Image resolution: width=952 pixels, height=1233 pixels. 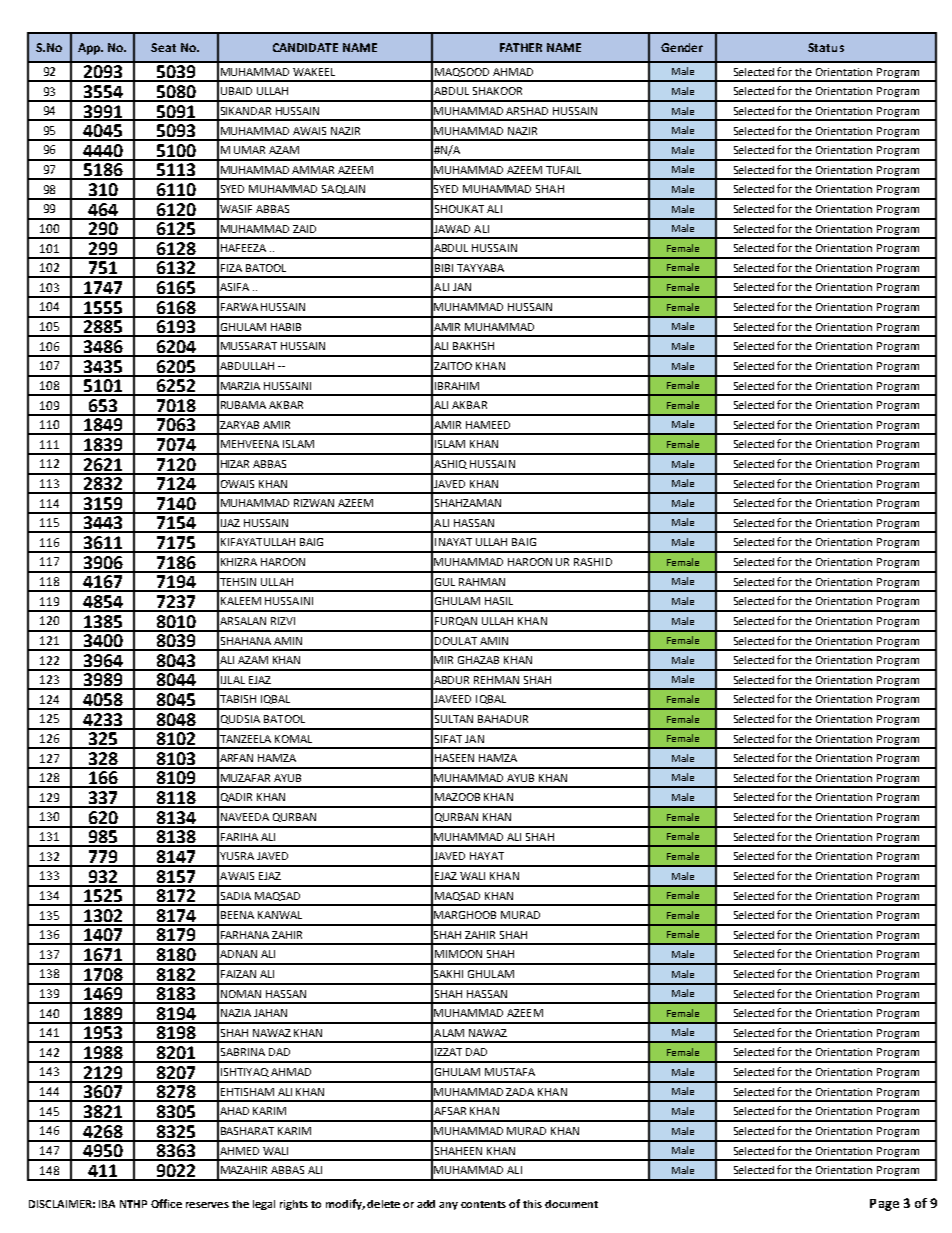 I want to click on Office, so click(x=166, y=1203).
